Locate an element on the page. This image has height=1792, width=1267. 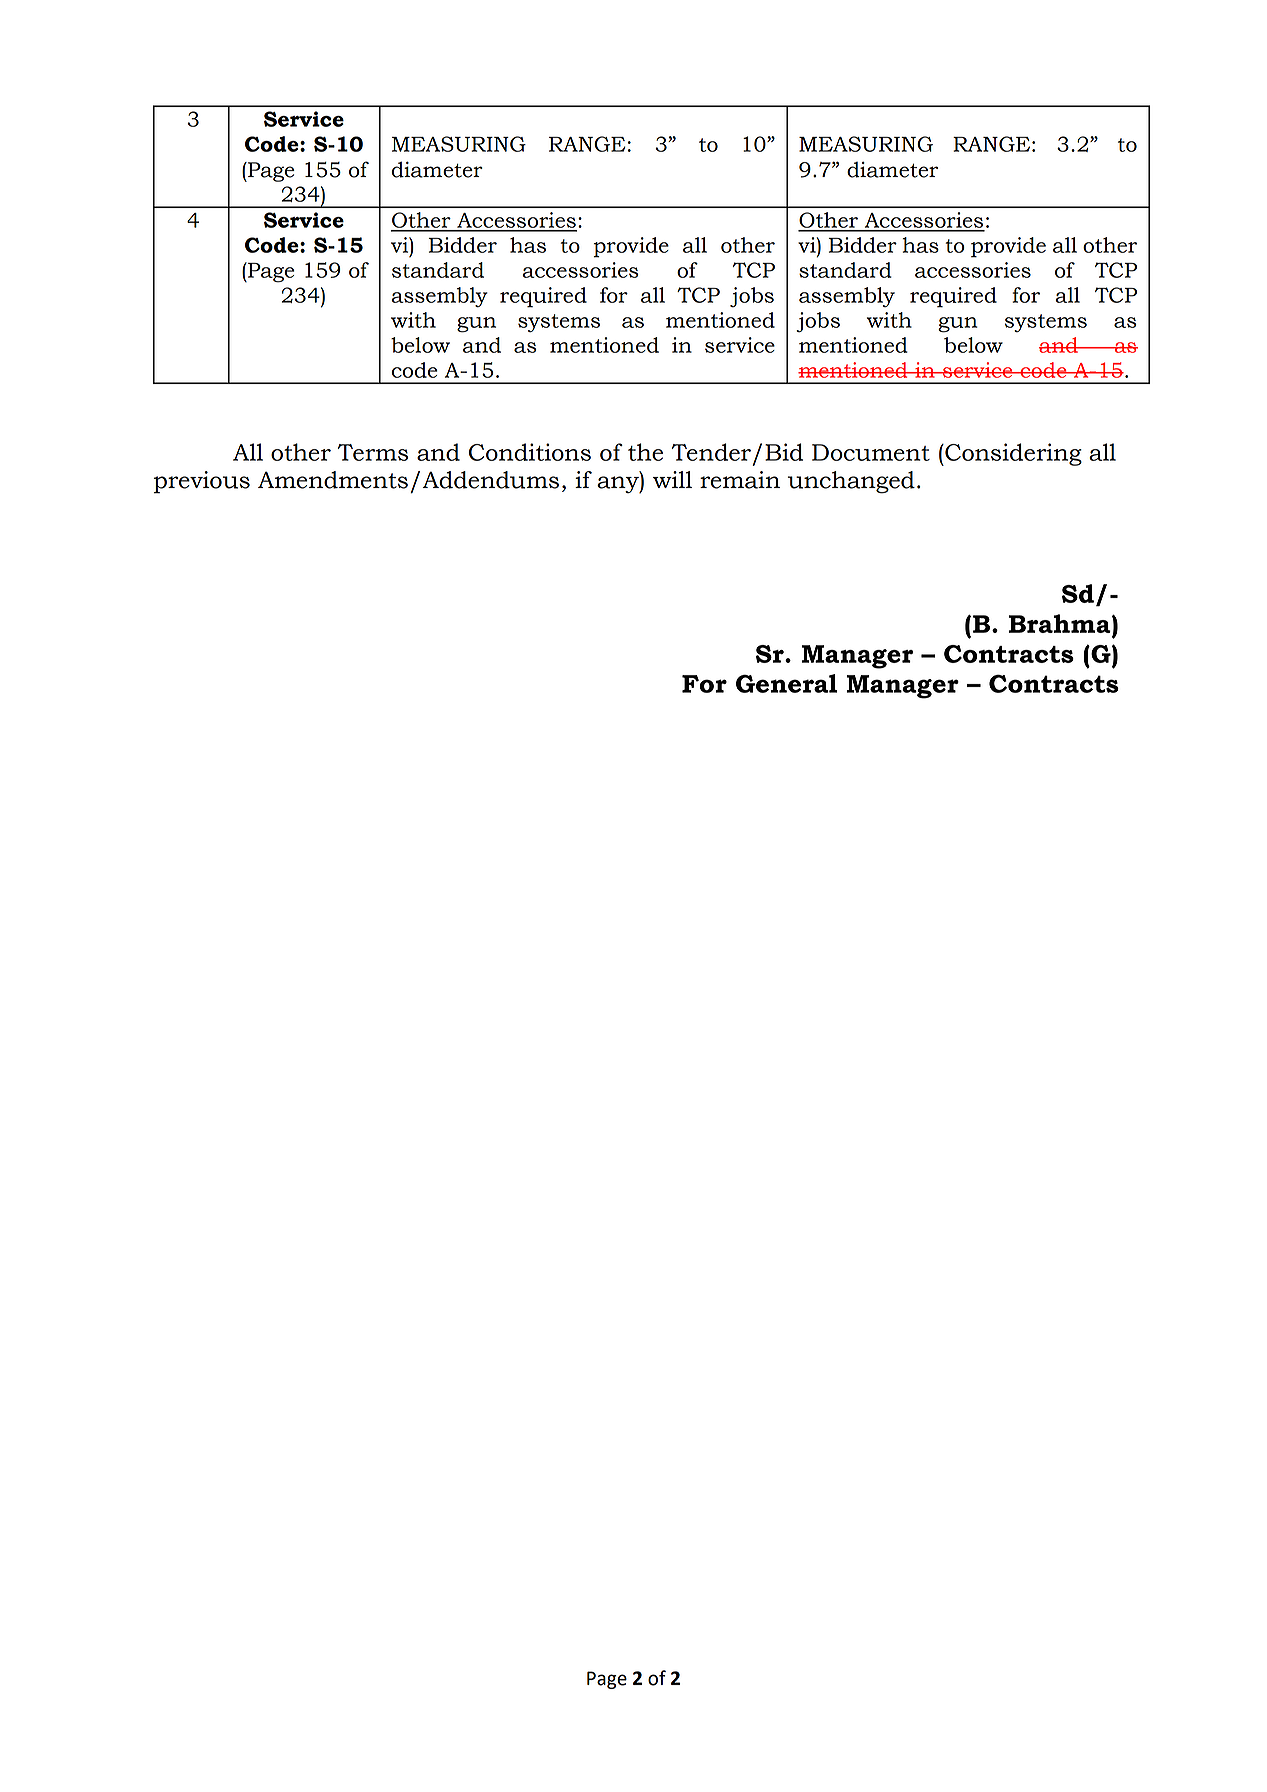
Conditions is located at coordinates (530, 452).
